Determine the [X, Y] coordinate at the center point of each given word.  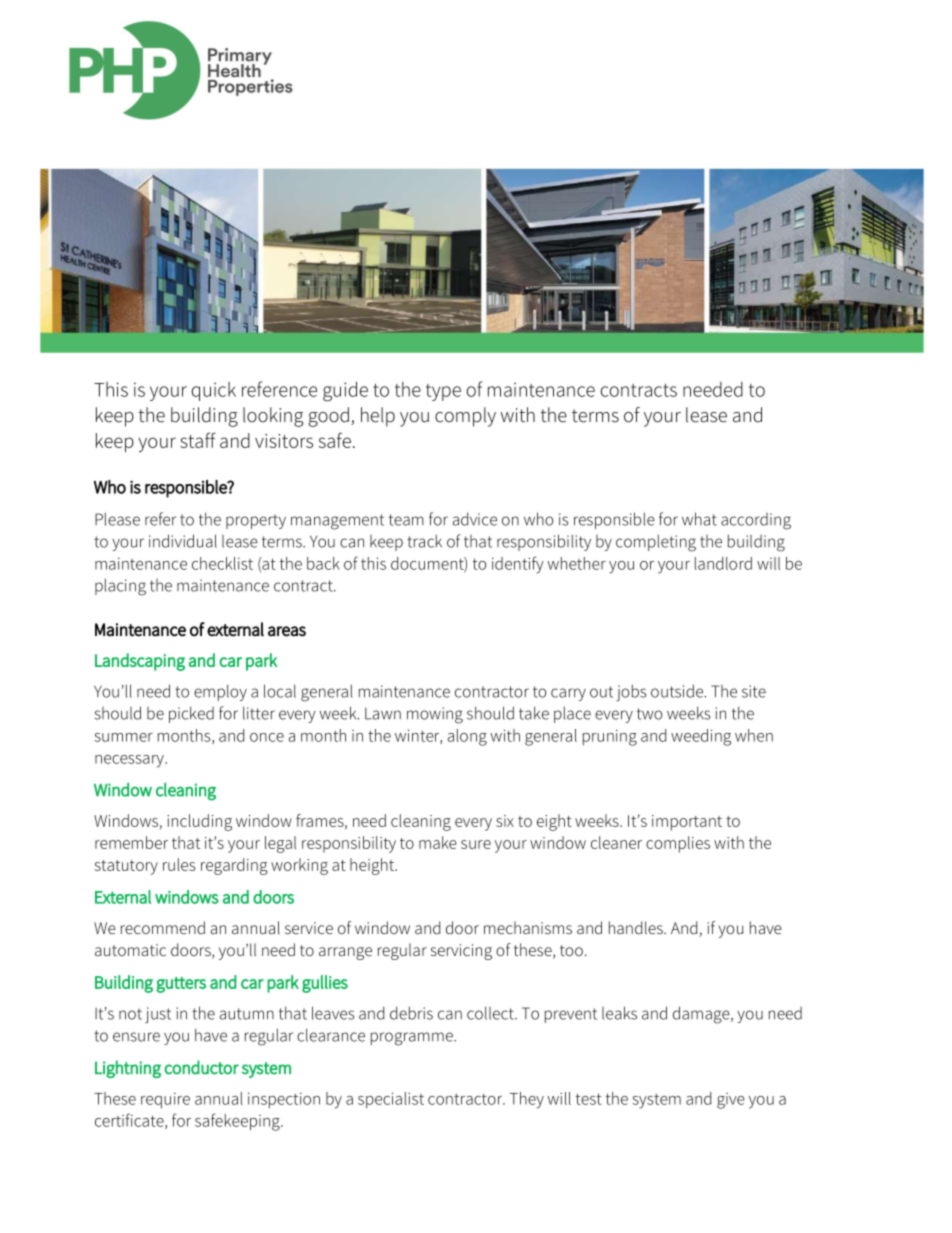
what [699, 519]
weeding [701, 737]
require [165, 1101]
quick [214, 391]
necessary [130, 761]
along [467, 737]
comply [465, 417]
